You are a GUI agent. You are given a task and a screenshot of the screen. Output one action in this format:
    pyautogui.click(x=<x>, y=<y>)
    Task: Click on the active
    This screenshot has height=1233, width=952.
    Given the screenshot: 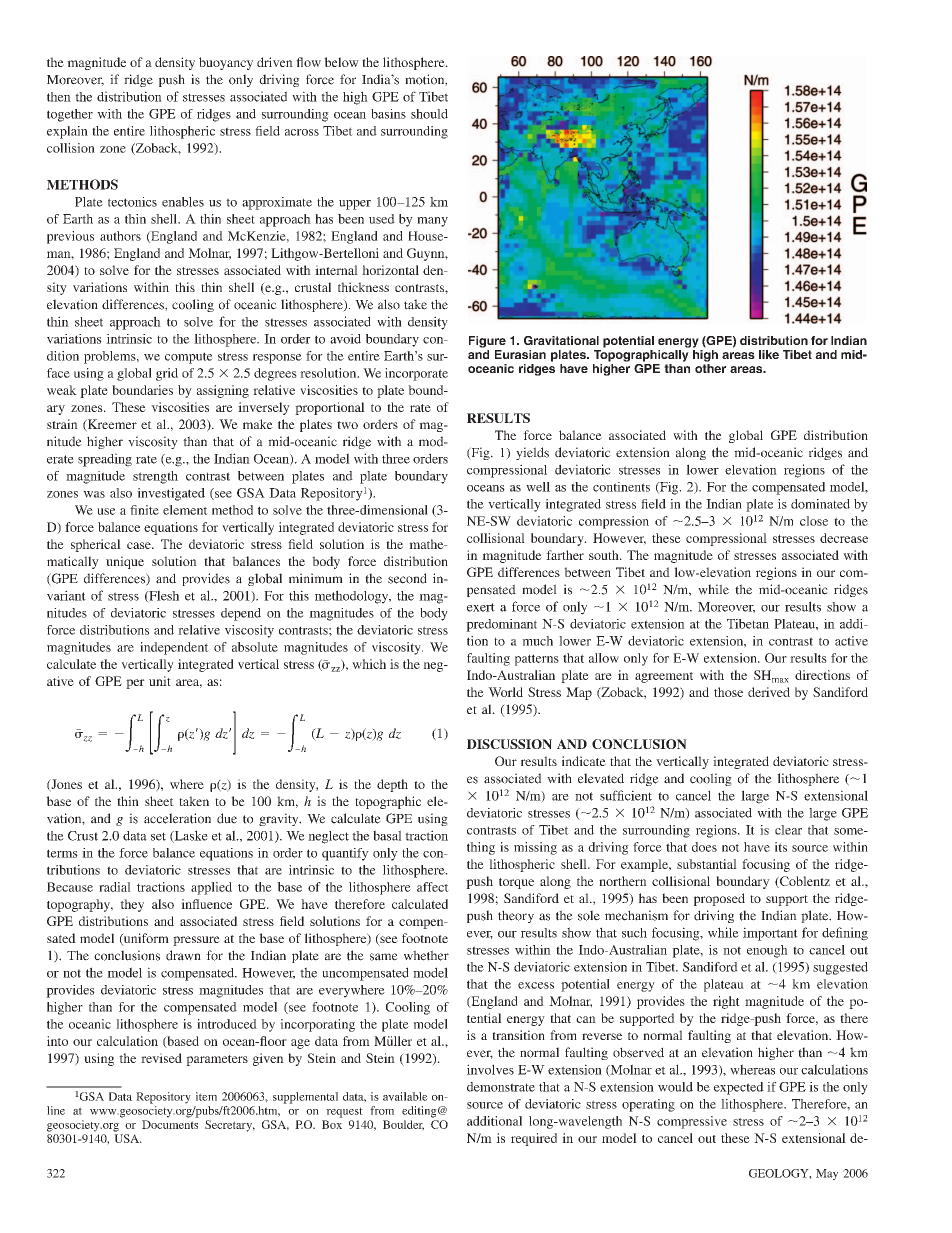 What is the action you would take?
    pyautogui.click(x=851, y=641)
